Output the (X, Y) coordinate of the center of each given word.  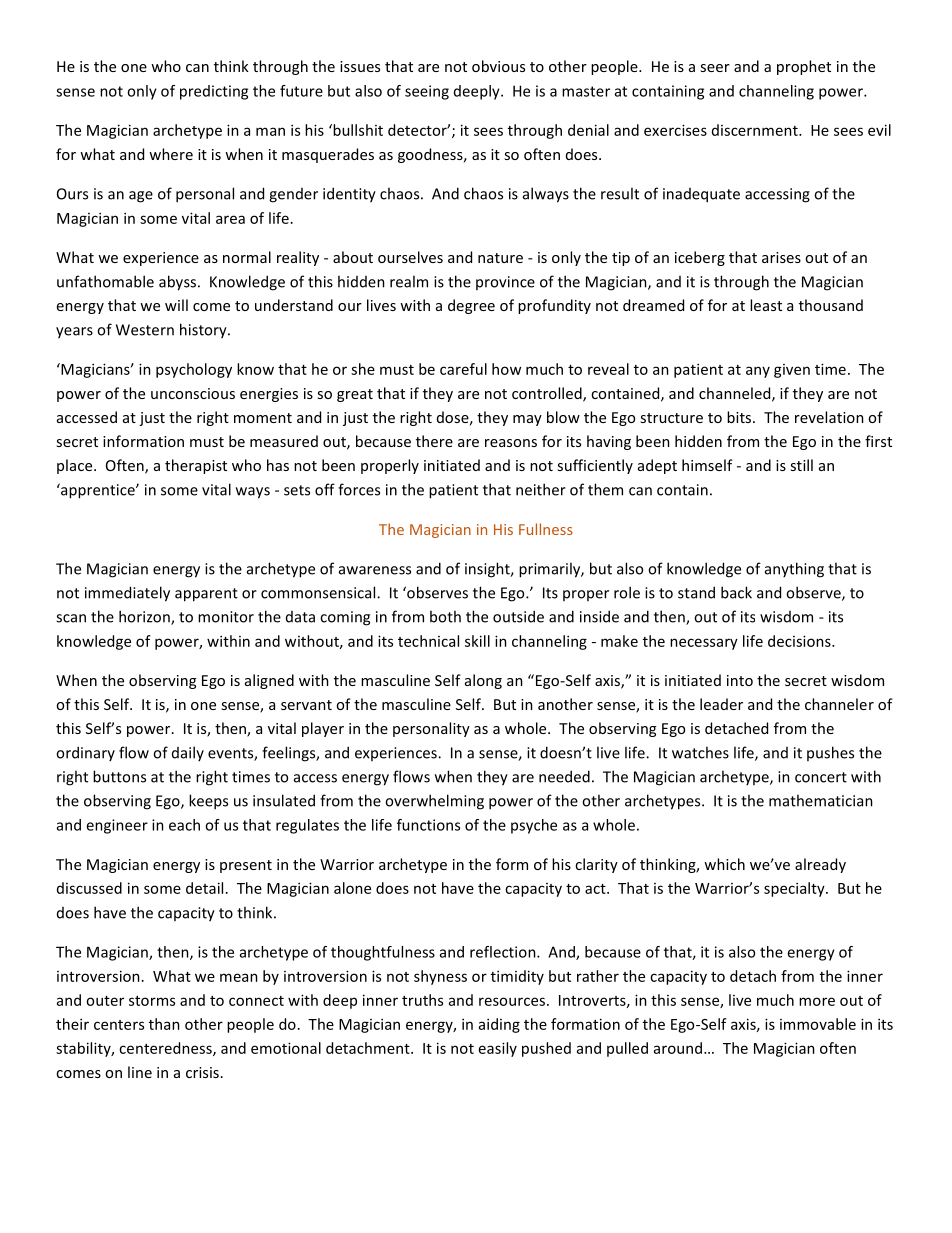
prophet (804, 67)
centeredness (166, 1049)
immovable (818, 1024)
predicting (214, 92)
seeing (427, 92)
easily (498, 1049)
